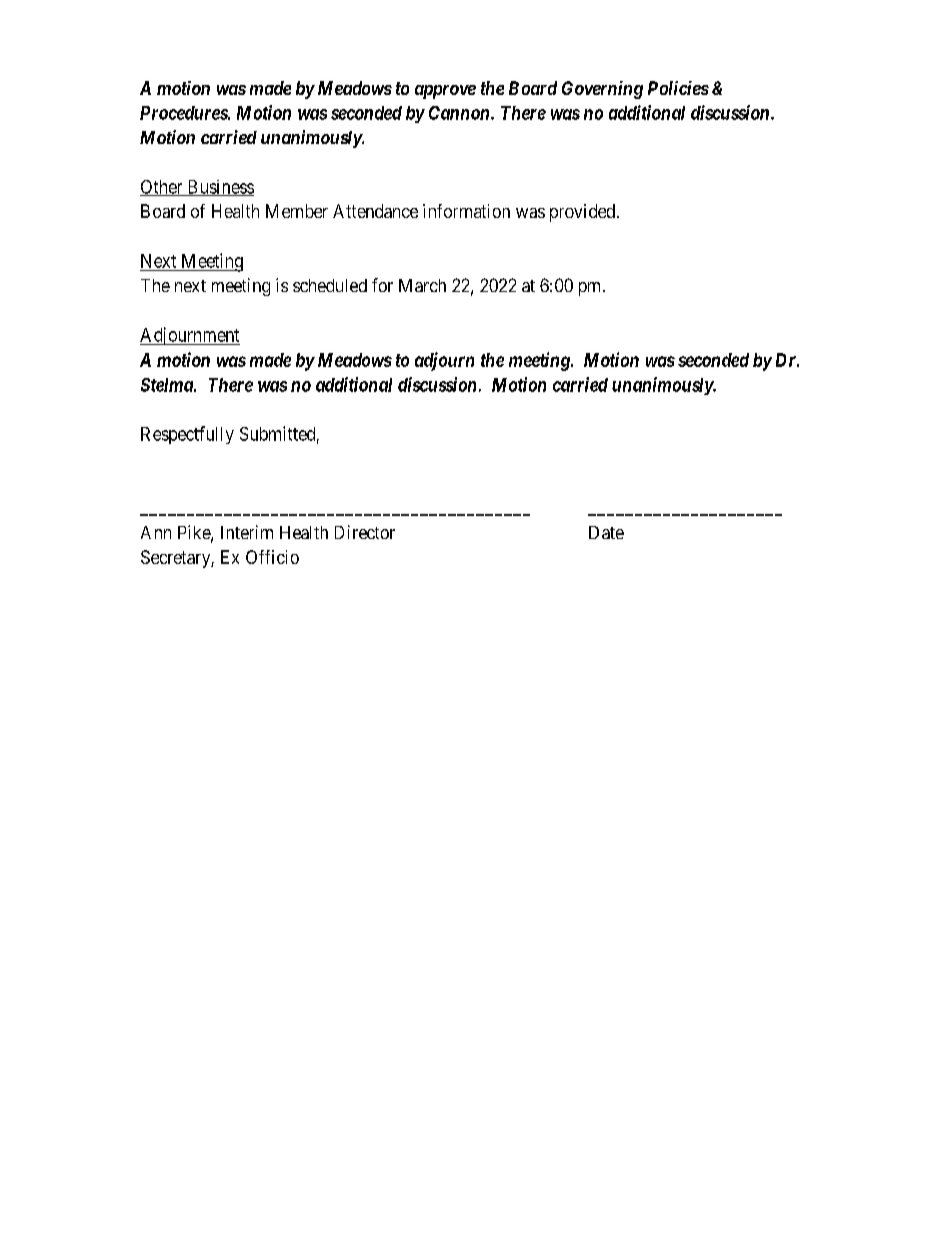 This screenshot has width=952, height=1233. Describe the element at coordinates (365, 532) in the screenshot. I see `Director` at that location.
